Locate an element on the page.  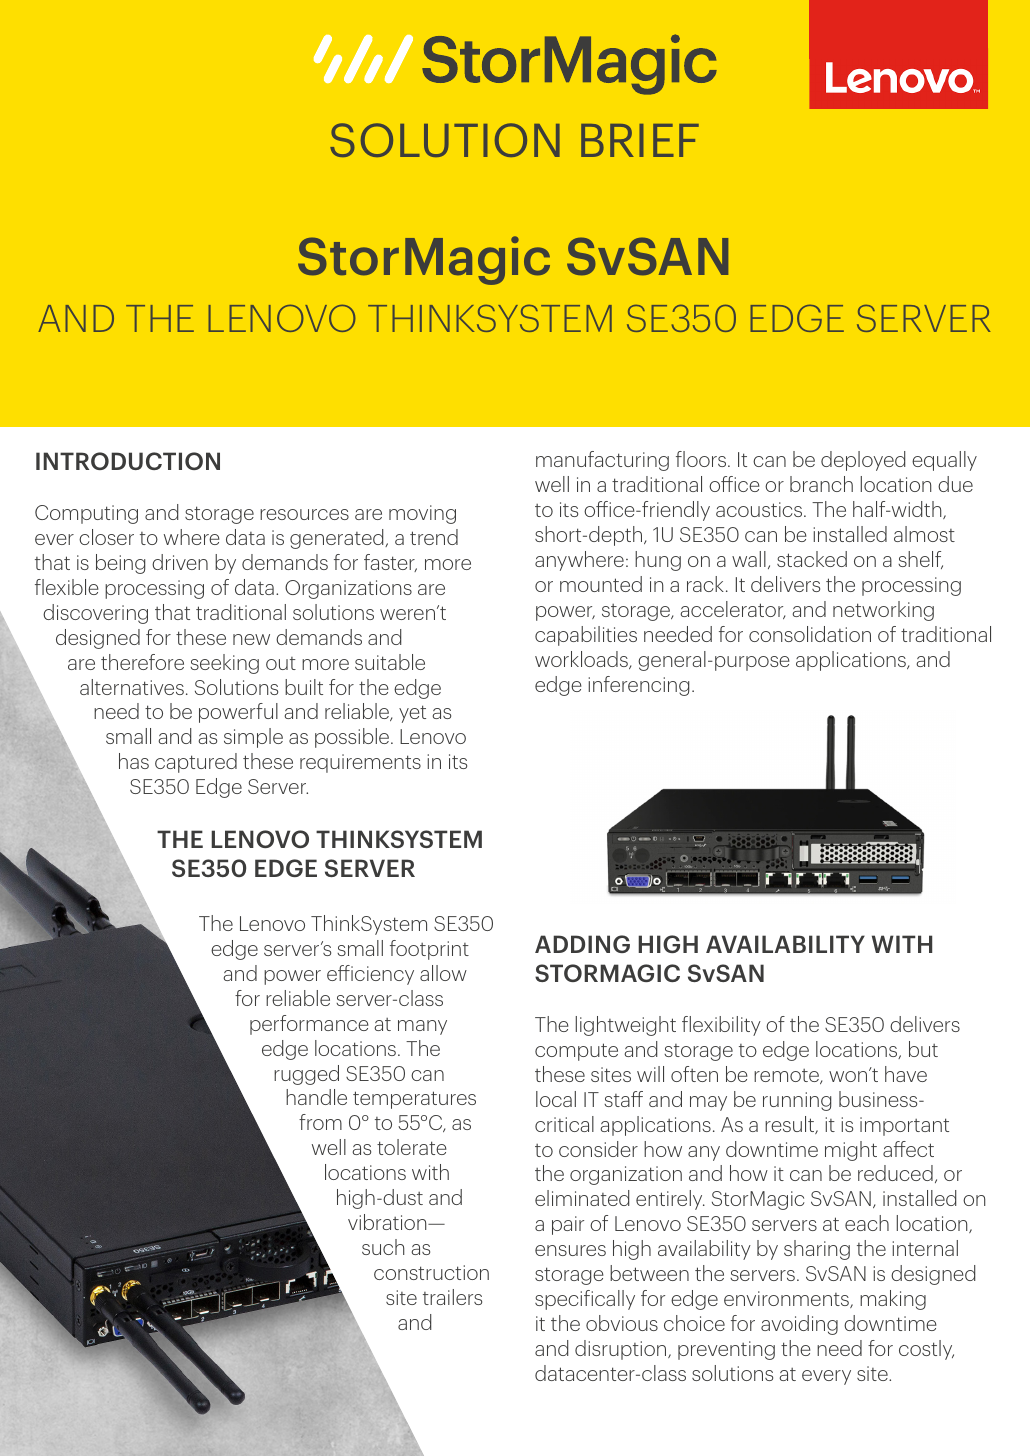
INTRODUCTION is located at coordinates (128, 461).
